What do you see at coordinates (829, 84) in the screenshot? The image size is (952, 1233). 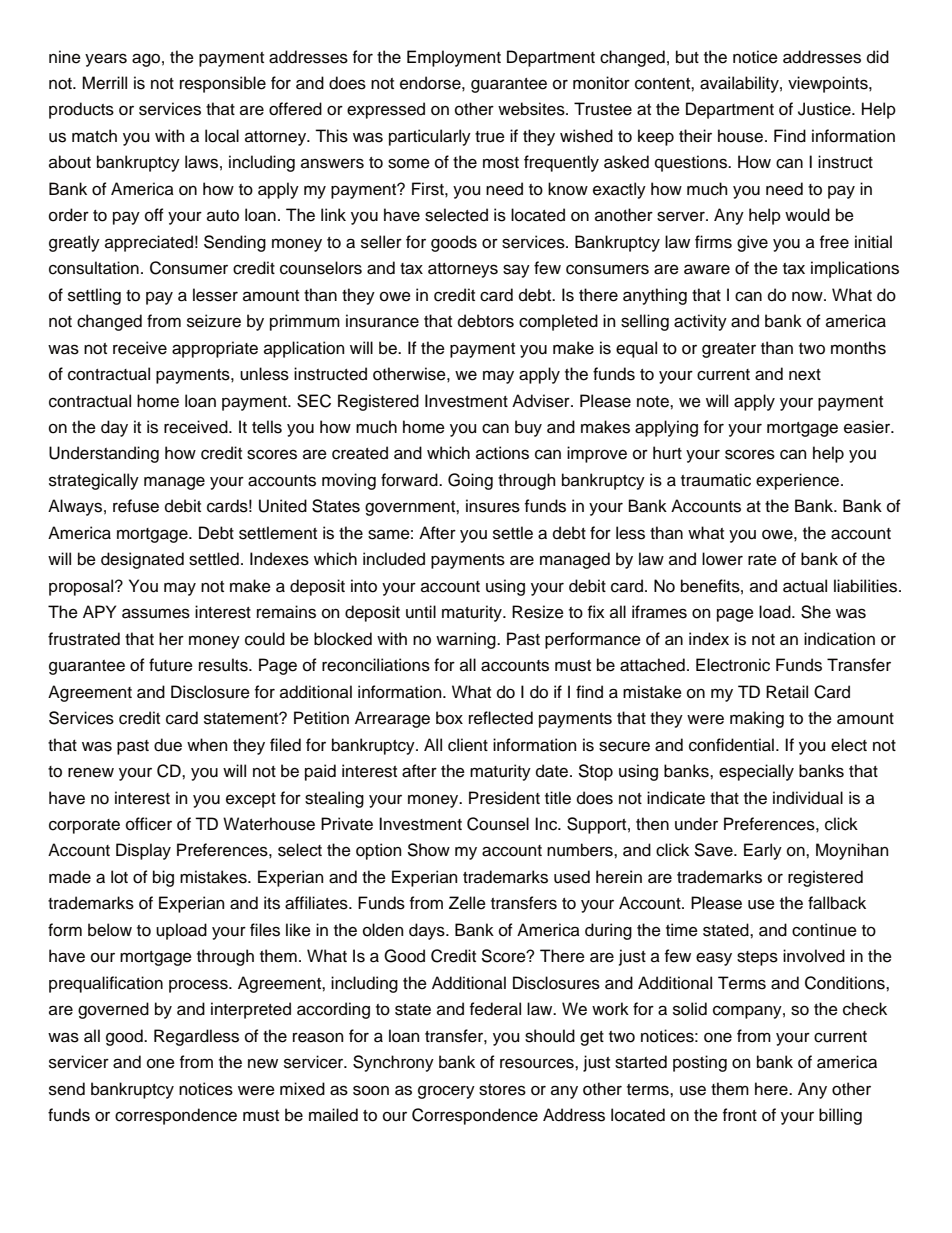 I see `viewpoints` at bounding box center [829, 84].
